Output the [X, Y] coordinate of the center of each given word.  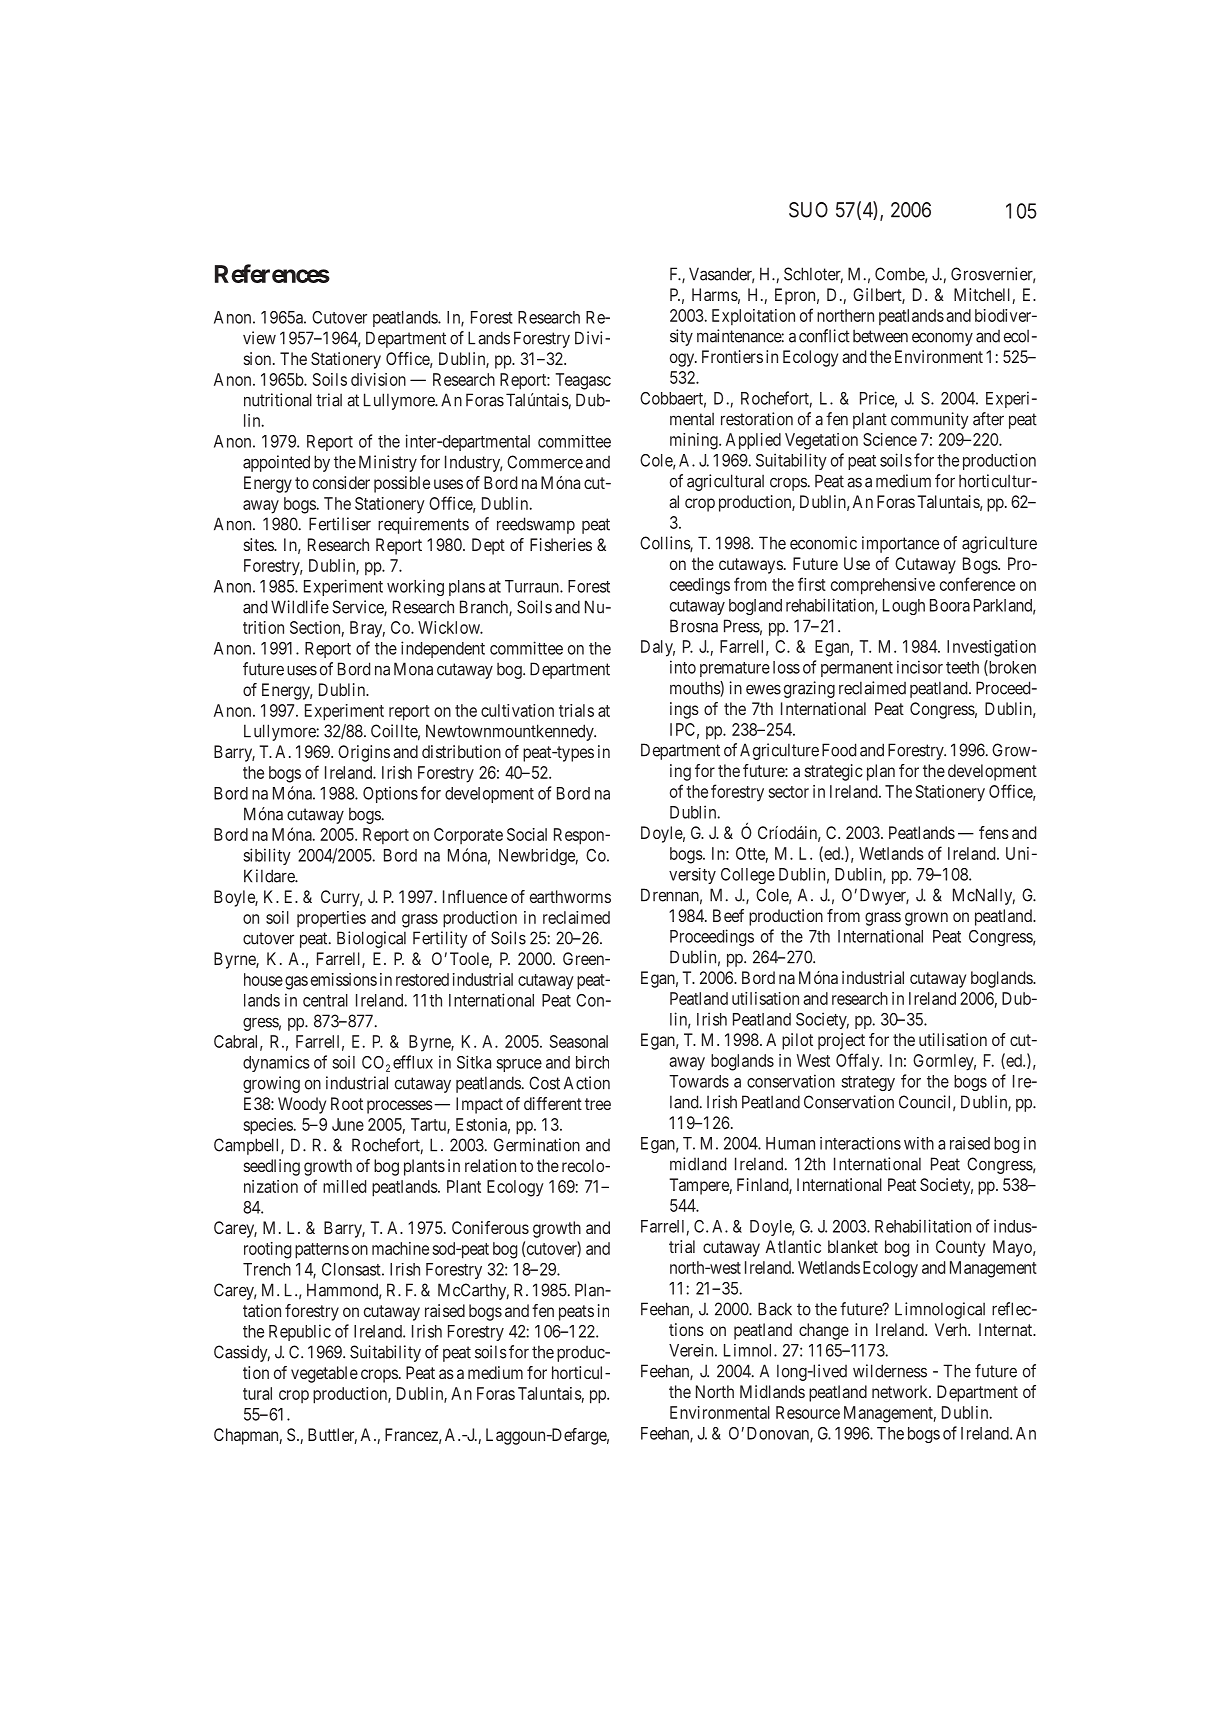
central [325, 1000]
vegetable [324, 1374]
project [841, 1041]
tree [598, 1104]
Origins [364, 753]
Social [527, 834]
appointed [276, 463]
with [919, 1143]
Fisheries [561, 544]
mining [695, 441]
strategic [834, 772]
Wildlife [300, 607]
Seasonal [579, 1041]
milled [344, 1186]
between [880, 336]
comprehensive [883, 586]
